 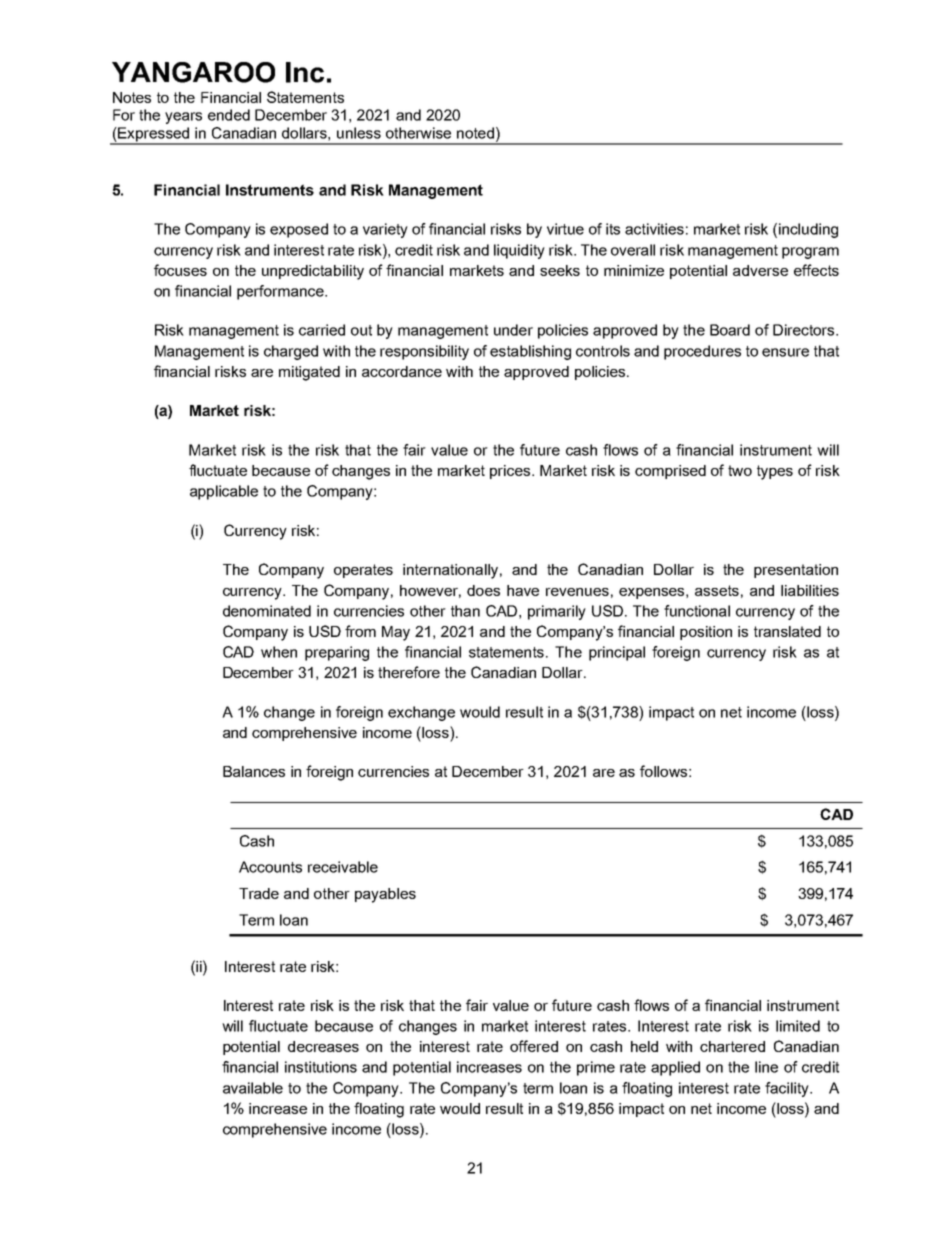 I want to click on unless, so click(x=359, y=133).
